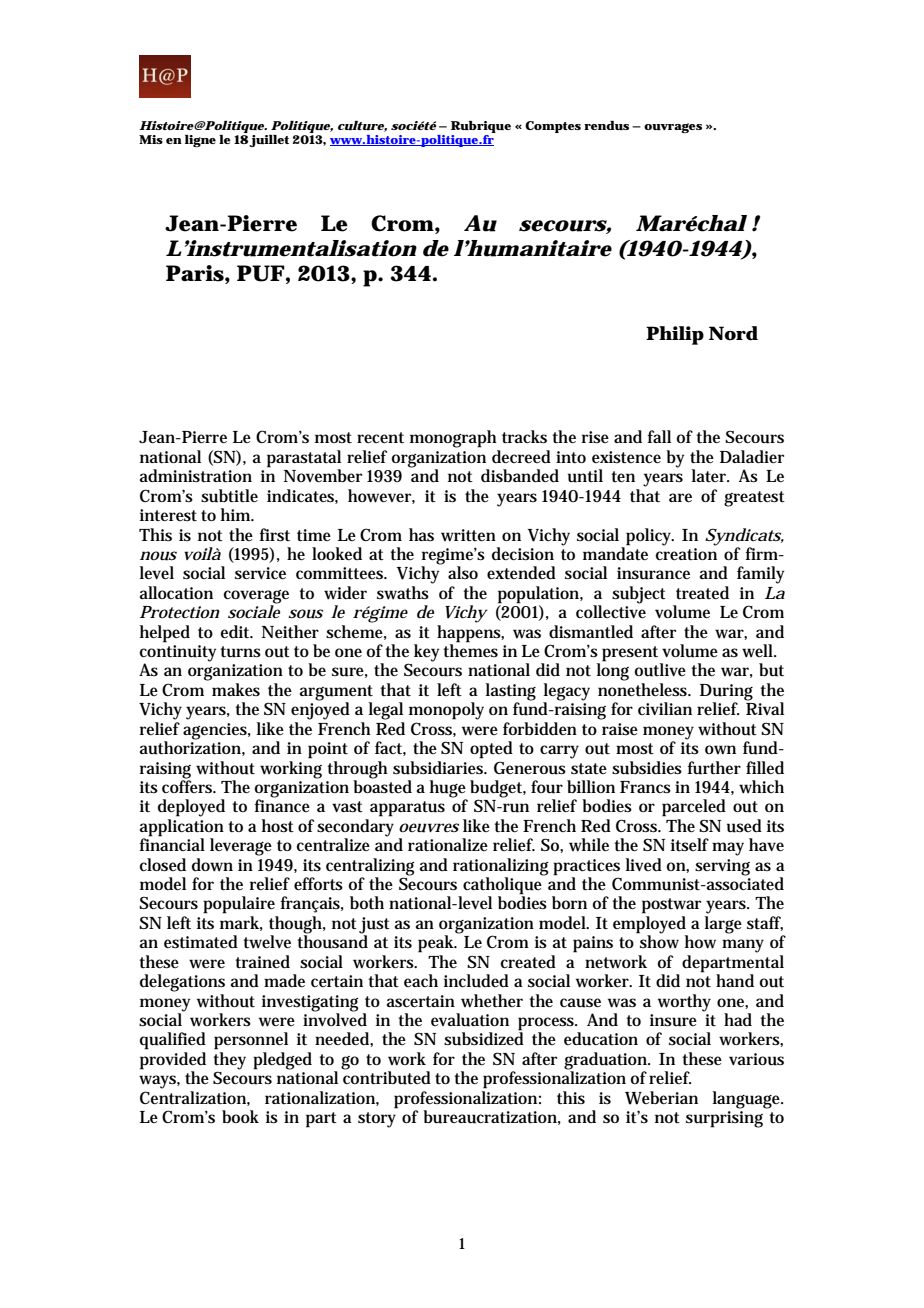 The height and width of the screenshot is (1308, 924). What do you see at coordinates (481, 128) in the screenshot?
I see `Rubrique` at bounding box center [481, 128].
